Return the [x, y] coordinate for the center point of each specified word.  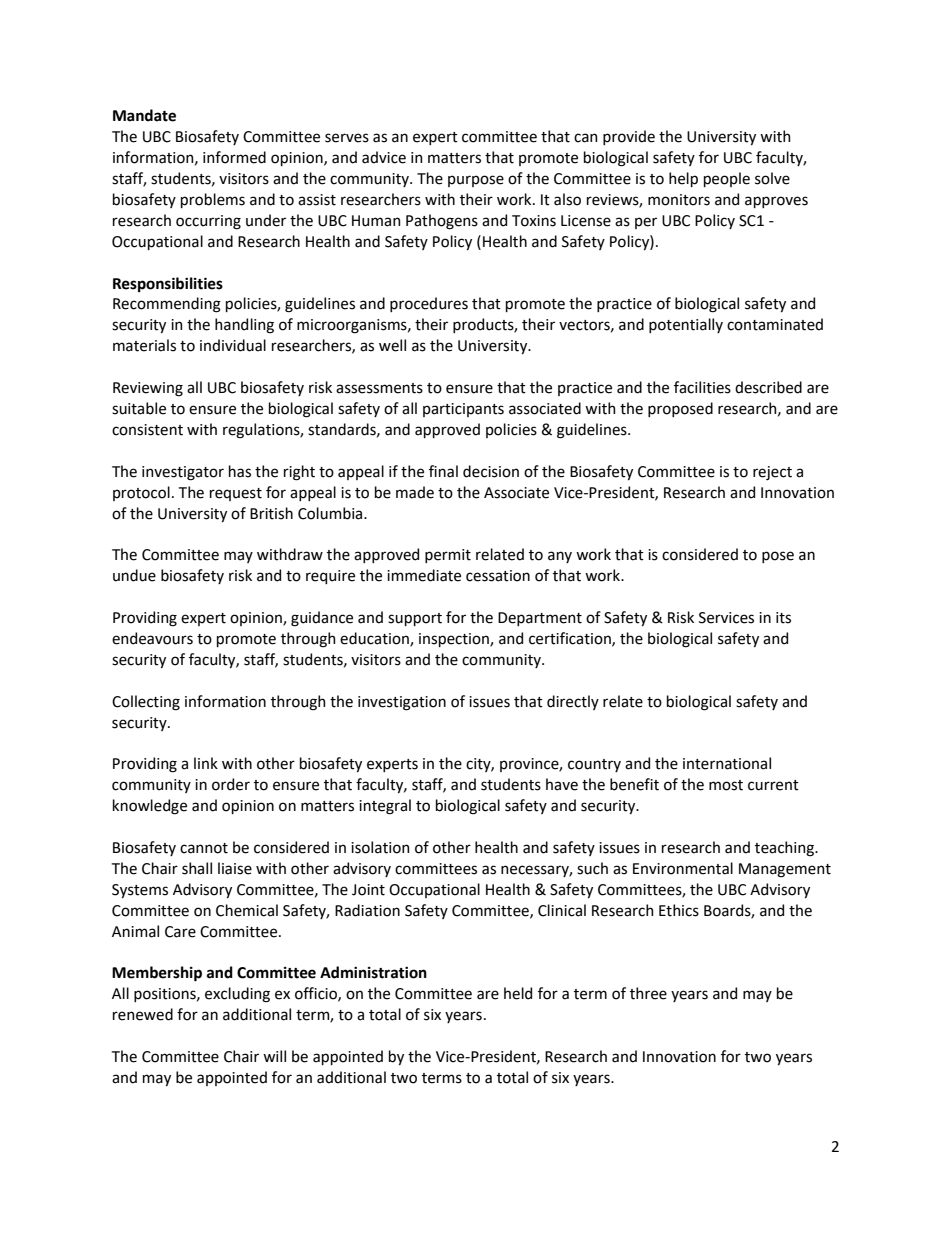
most [726, 785]
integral [385, 807]
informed [234, 157]
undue [134, 575]
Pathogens [442, 222]
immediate [424, 575]
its [783, 618]
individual [233, 345]
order [231, 784]
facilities [702, 387]
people [727, 179]
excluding [237, 995]
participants [463, 410]
